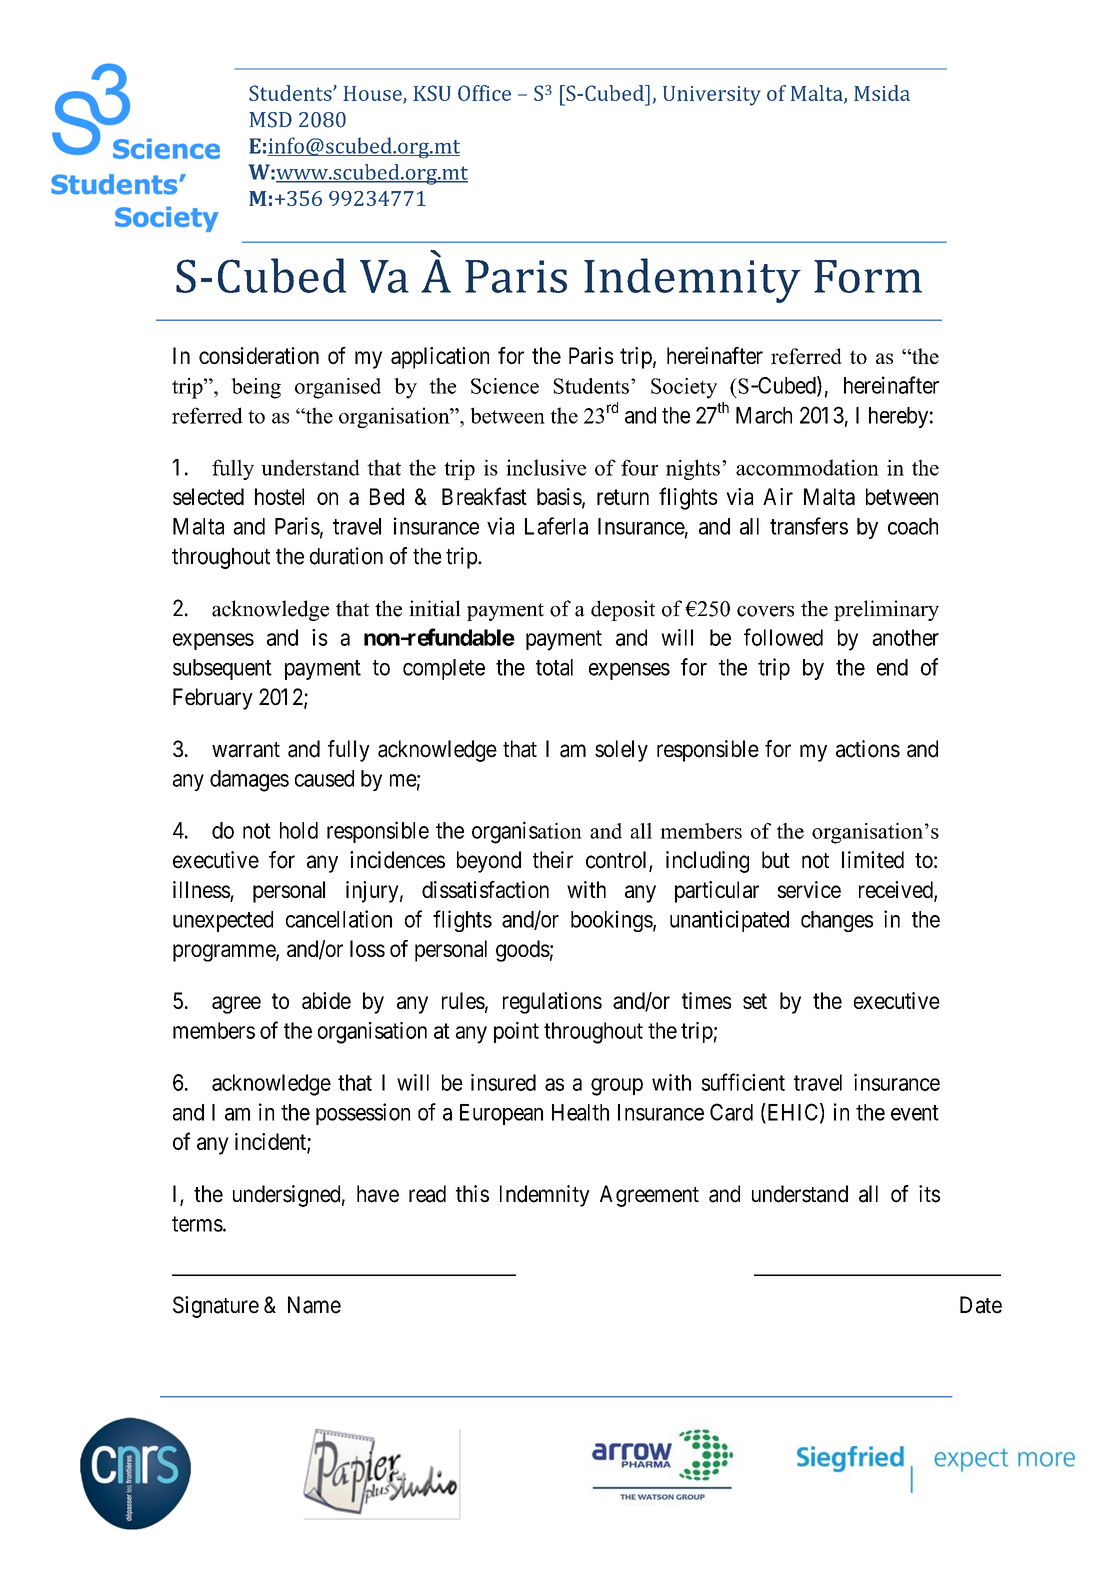 Image resolution: width=1111 pixels, height=1571 pixels. I want to click on cancellation, so click(339, 919).
